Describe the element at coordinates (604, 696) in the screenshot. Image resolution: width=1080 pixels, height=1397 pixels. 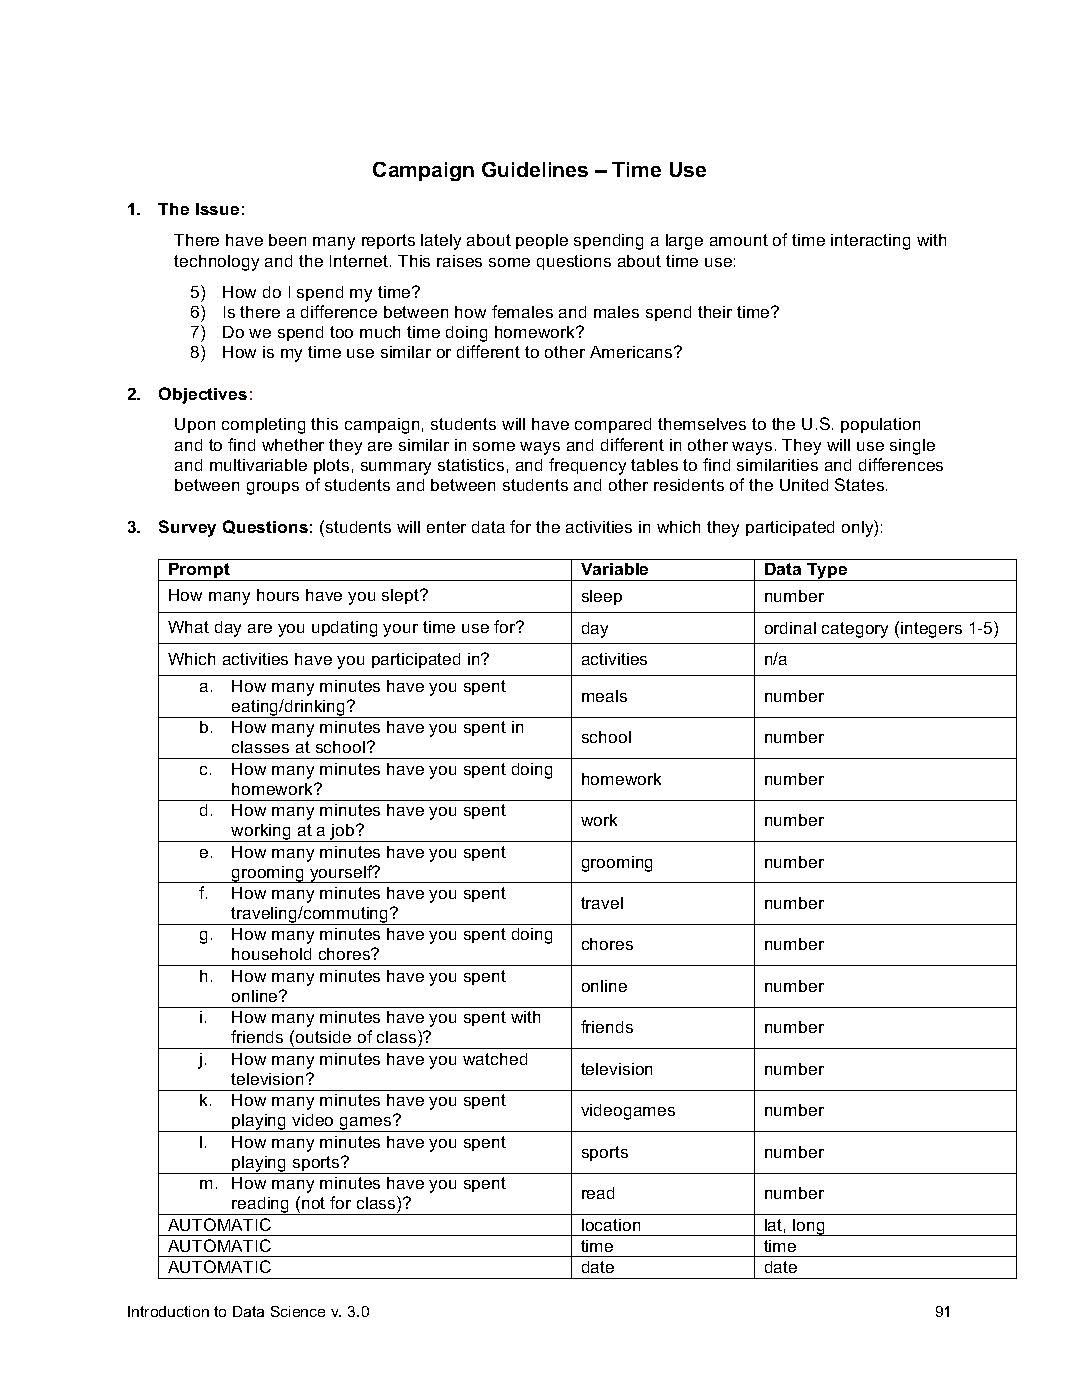
I see `meals` at that location.
